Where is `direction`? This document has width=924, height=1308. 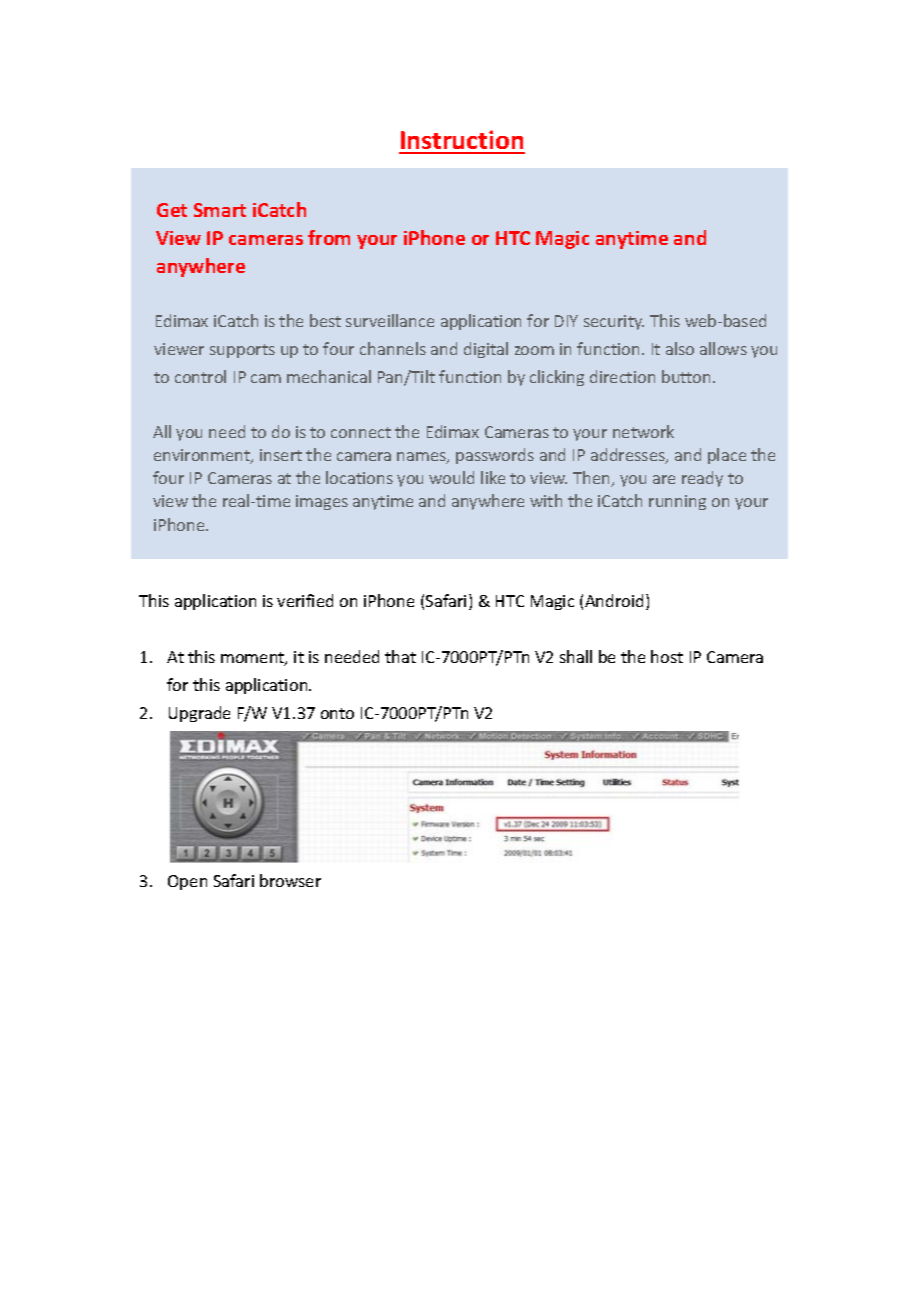
direction is located at coordinates (622, 376).
